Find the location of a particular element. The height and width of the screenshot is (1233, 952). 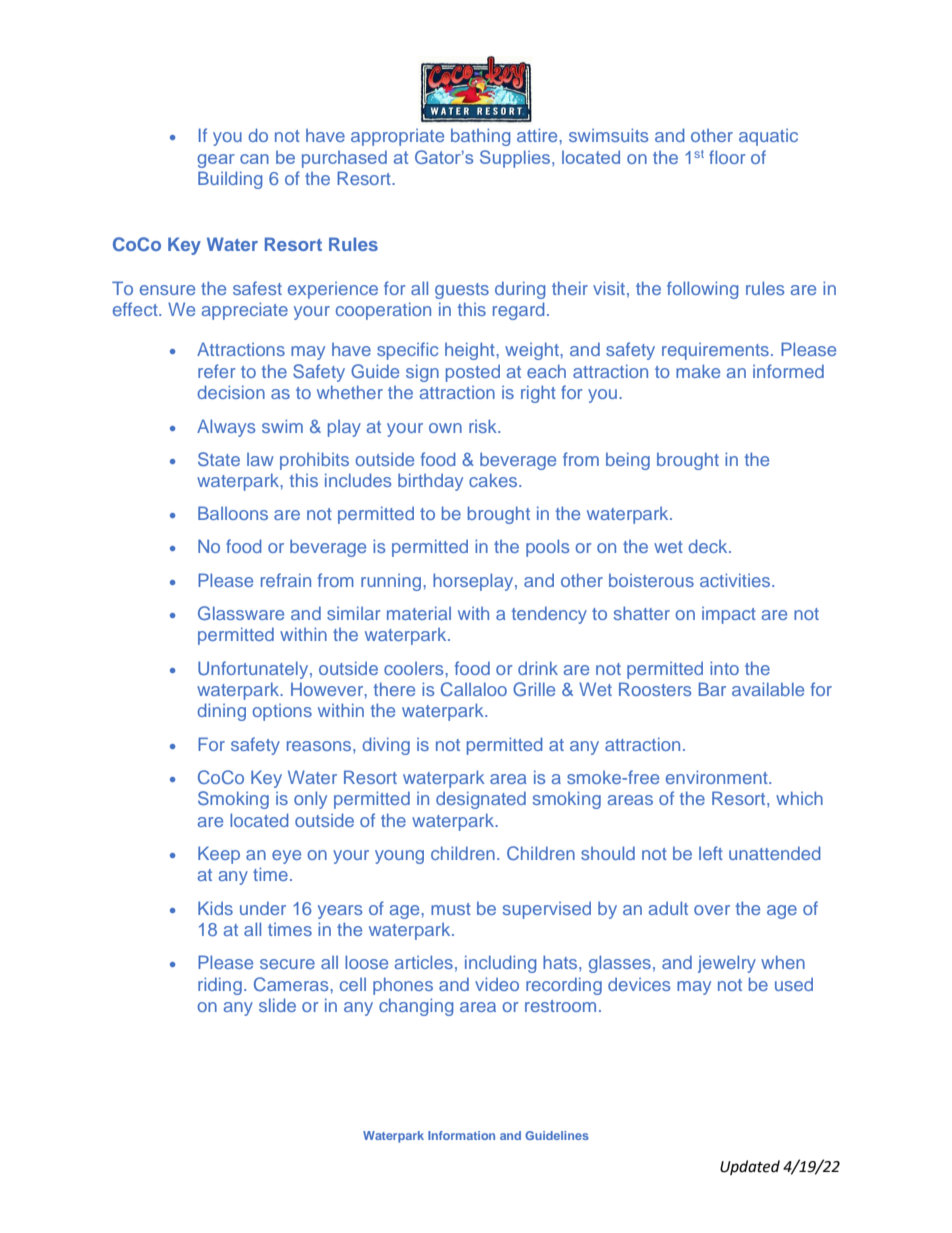

Keep is located at coordinates (219, 855).
